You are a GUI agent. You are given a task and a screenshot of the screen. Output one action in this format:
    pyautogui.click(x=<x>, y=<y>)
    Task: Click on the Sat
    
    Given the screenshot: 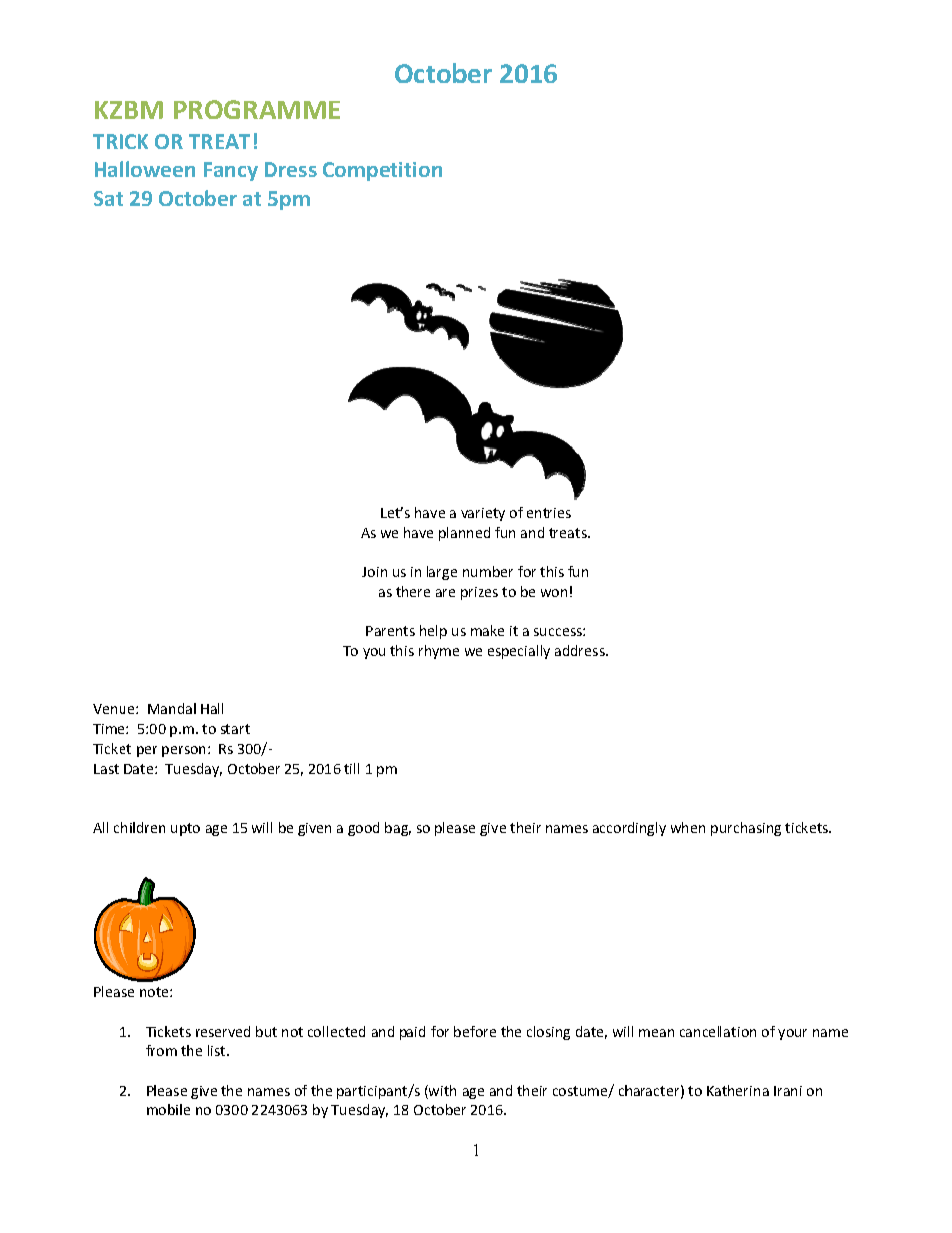 What is the action you would take?
    pyautogui.click(x=108, y=198)
